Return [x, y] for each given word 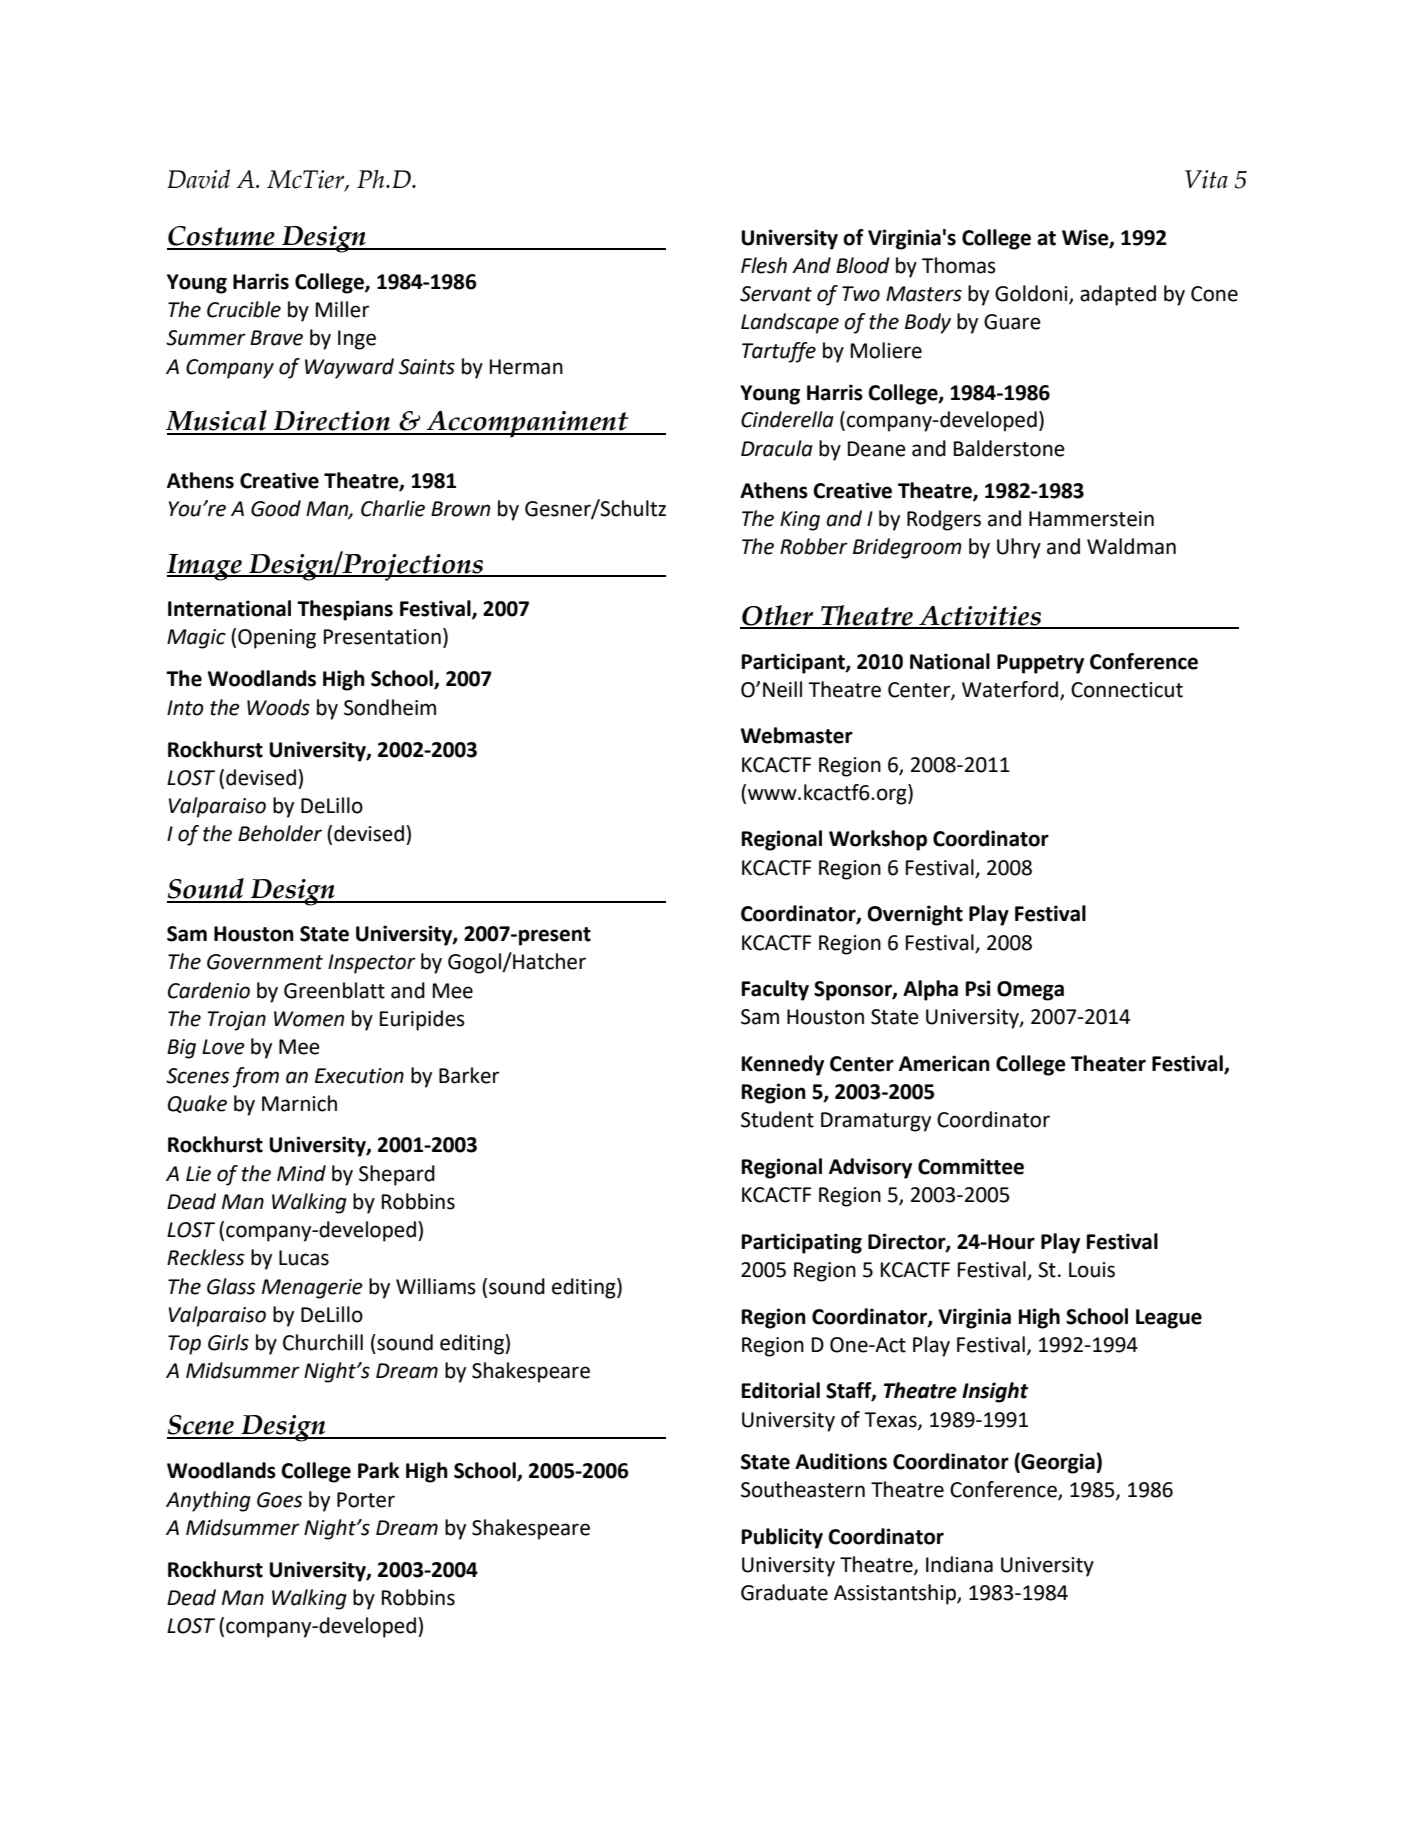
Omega [1030, 991]
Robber [814, 546]
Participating [802, 1243]
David [198, 179]
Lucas [304, 1258]
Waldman [1131, 546]
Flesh [764, 265]
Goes [279, 1500]
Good [276, 508]
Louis [1092, 1270]
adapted [1118, 295]
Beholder [280, 833]
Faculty [775, 990]
